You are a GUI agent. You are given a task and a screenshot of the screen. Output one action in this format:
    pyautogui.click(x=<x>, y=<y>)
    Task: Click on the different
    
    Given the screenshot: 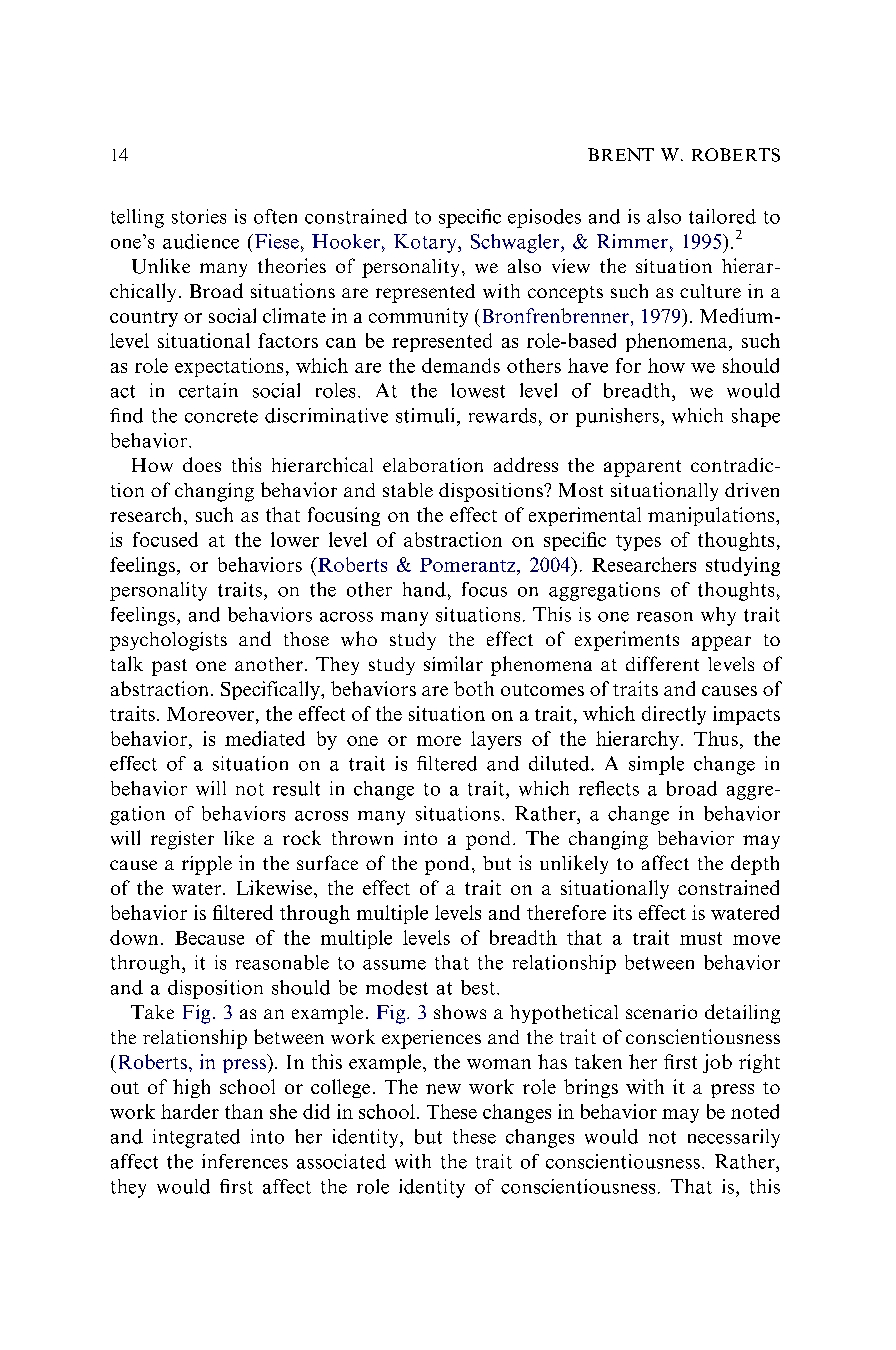 What is the action you would take?
    pyautogui.click(x=662, y=663)
